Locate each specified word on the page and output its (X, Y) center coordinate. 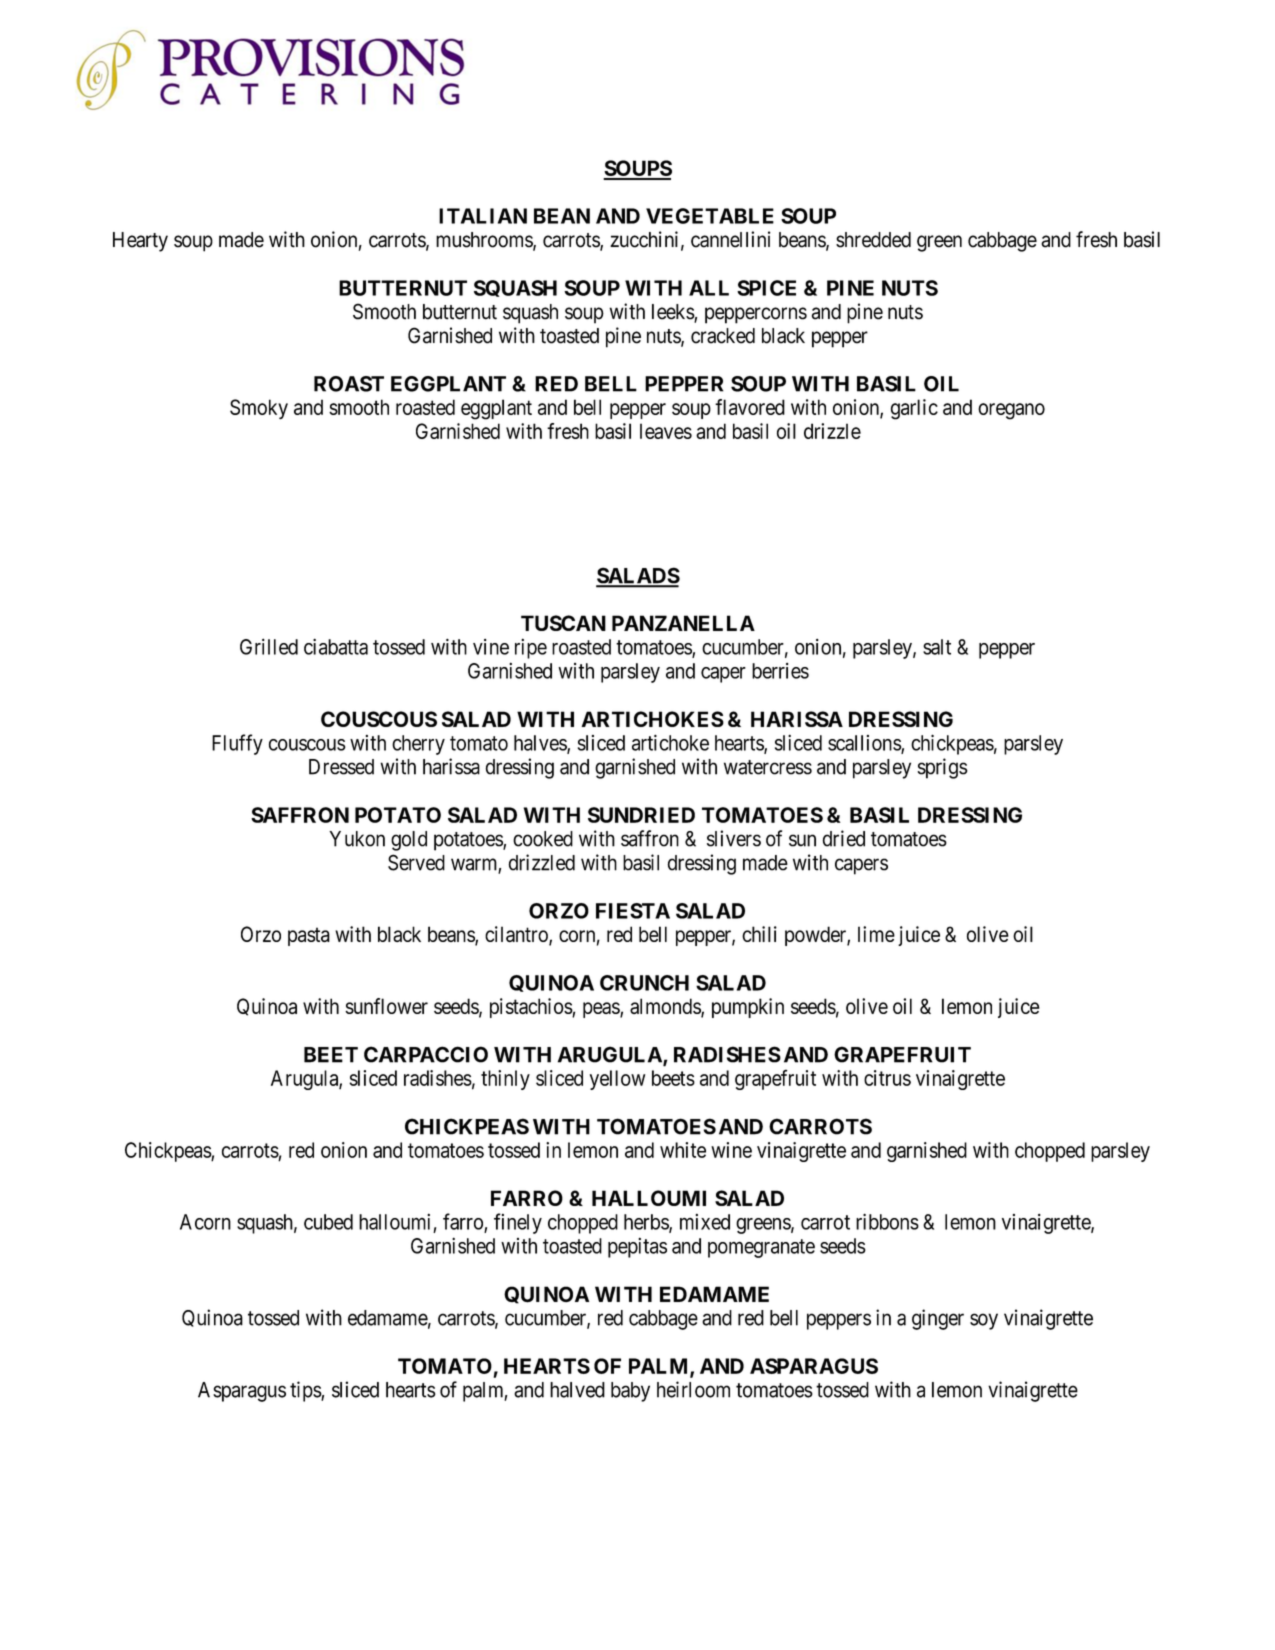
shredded (873, 240)
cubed (328, 1222)
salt (937, 647)
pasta (309, 936)
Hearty (140, 242)
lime (876, 934)
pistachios (531, 1008)
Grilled (269, 646)
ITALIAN (483, 216)
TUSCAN (563, 623)
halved (577, 1390)
